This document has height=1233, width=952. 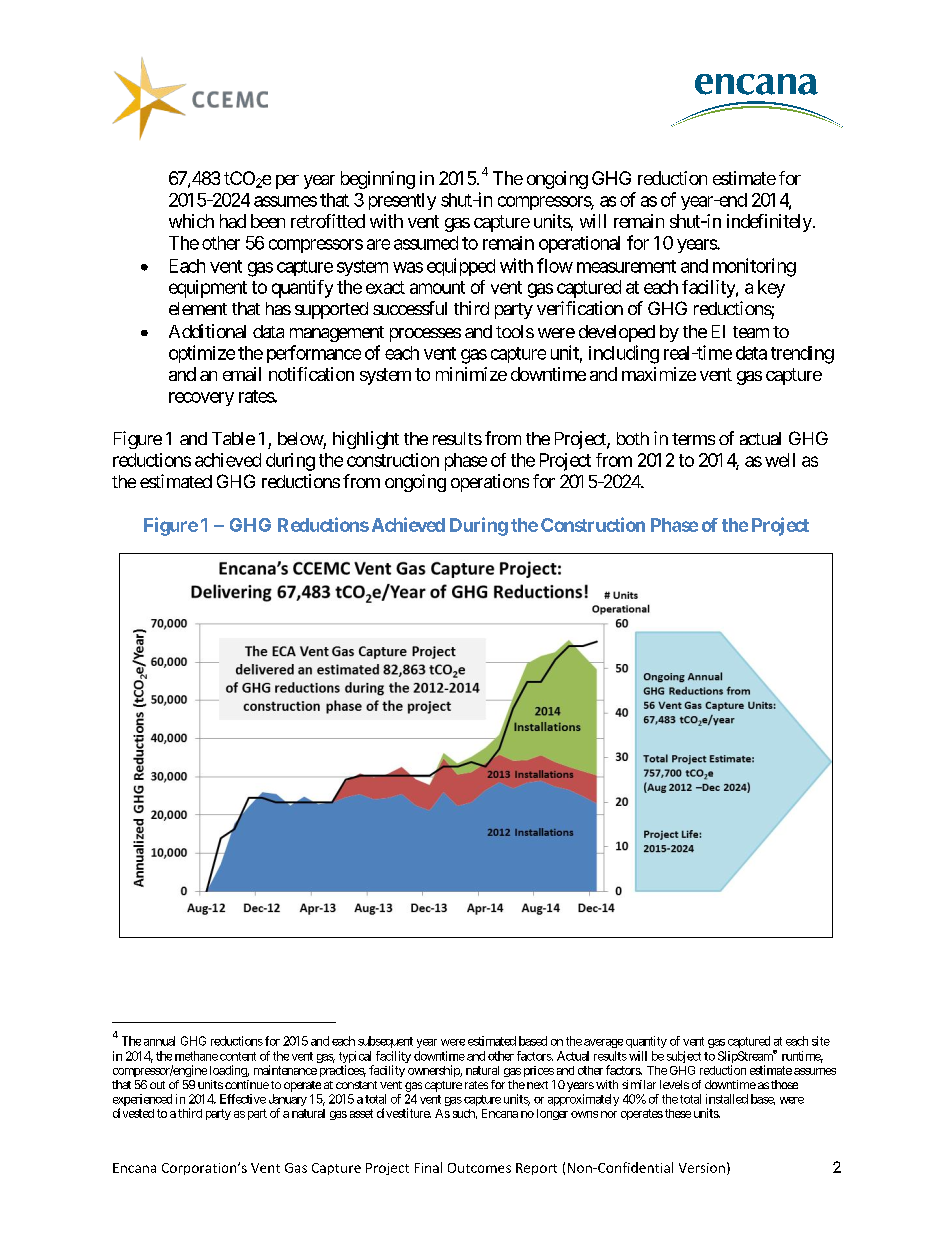 What do you see at coordinates (479, 1168) in the document?
I see `Outcomes` at bounding box center [479, 1168].
